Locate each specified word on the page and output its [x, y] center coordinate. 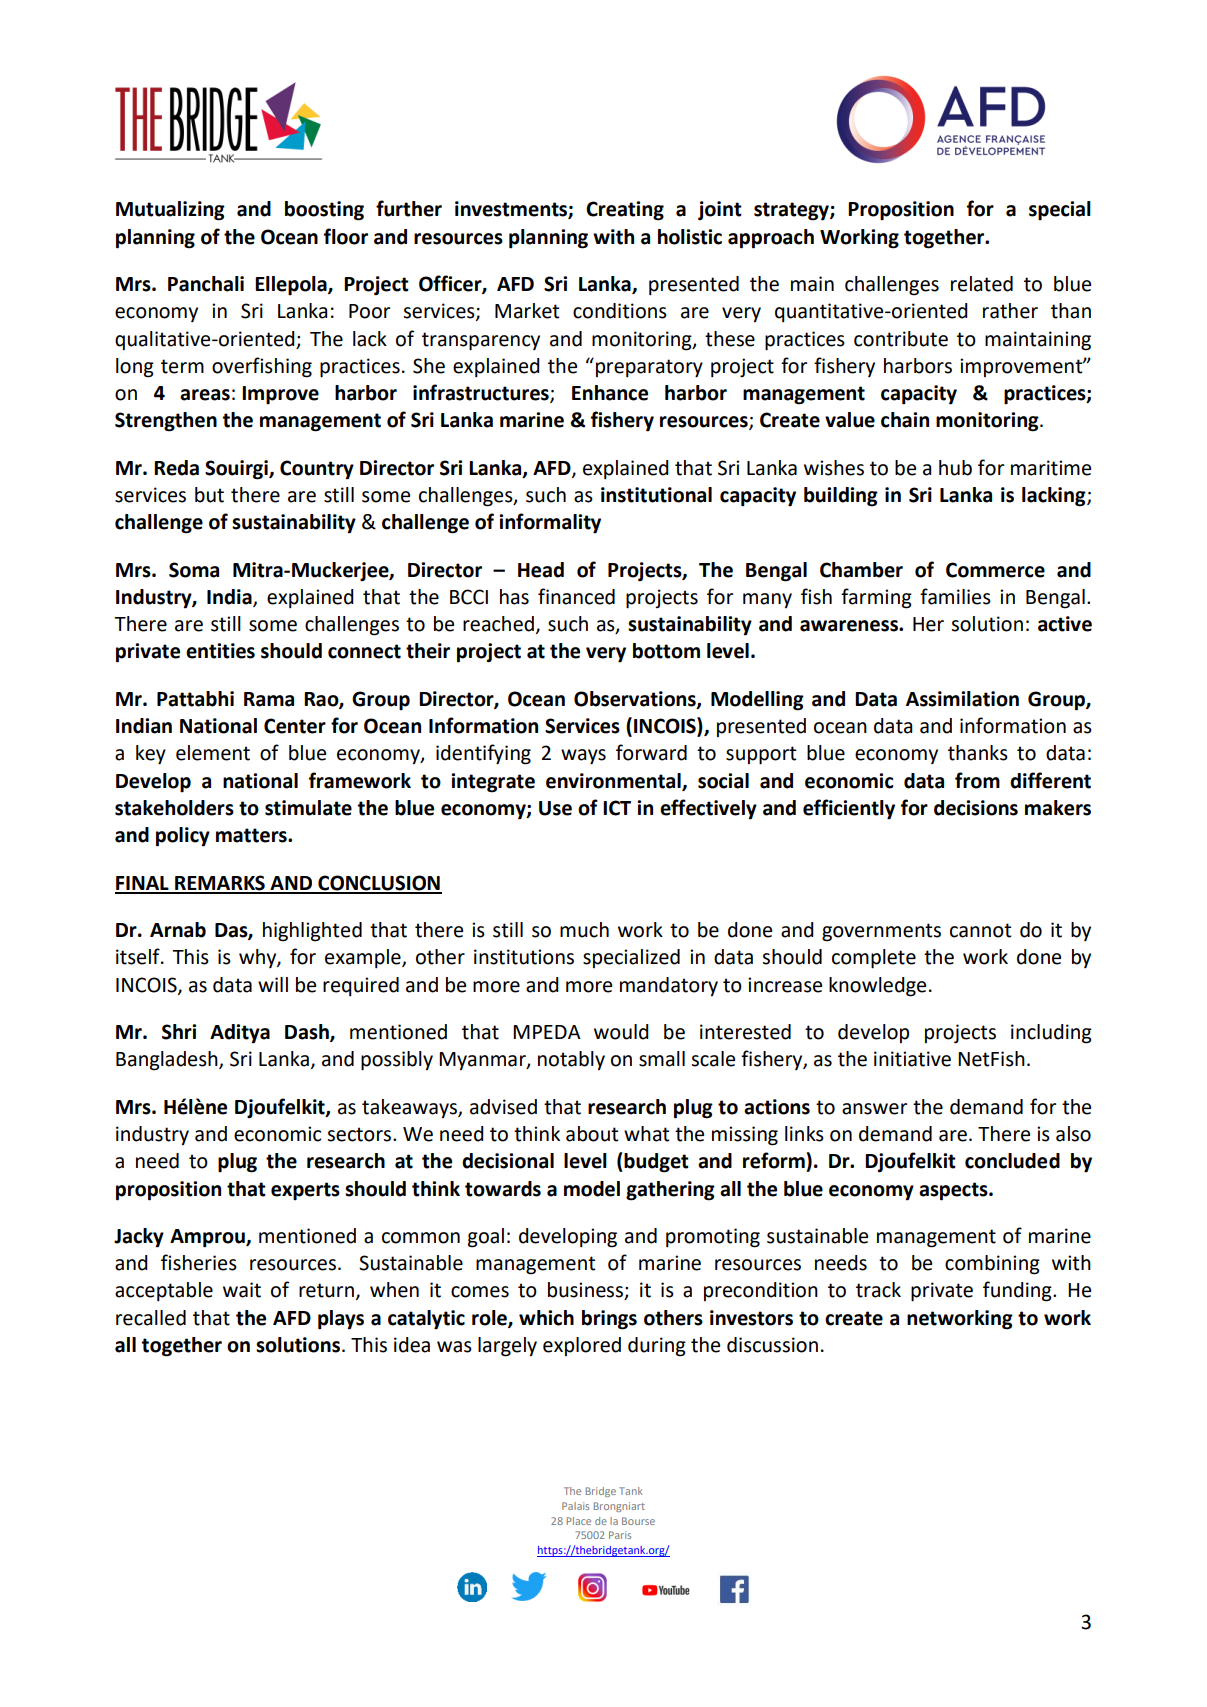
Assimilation [962, 699]
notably [571, 1060]
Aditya [240, 1034]
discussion [772, 1345]
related [982, 284]
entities [220, 651]
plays [341, 1320]
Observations [636, 700]
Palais [575, 1506]
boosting [324, 211]
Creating [625, 211]
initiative [912, 1059]
